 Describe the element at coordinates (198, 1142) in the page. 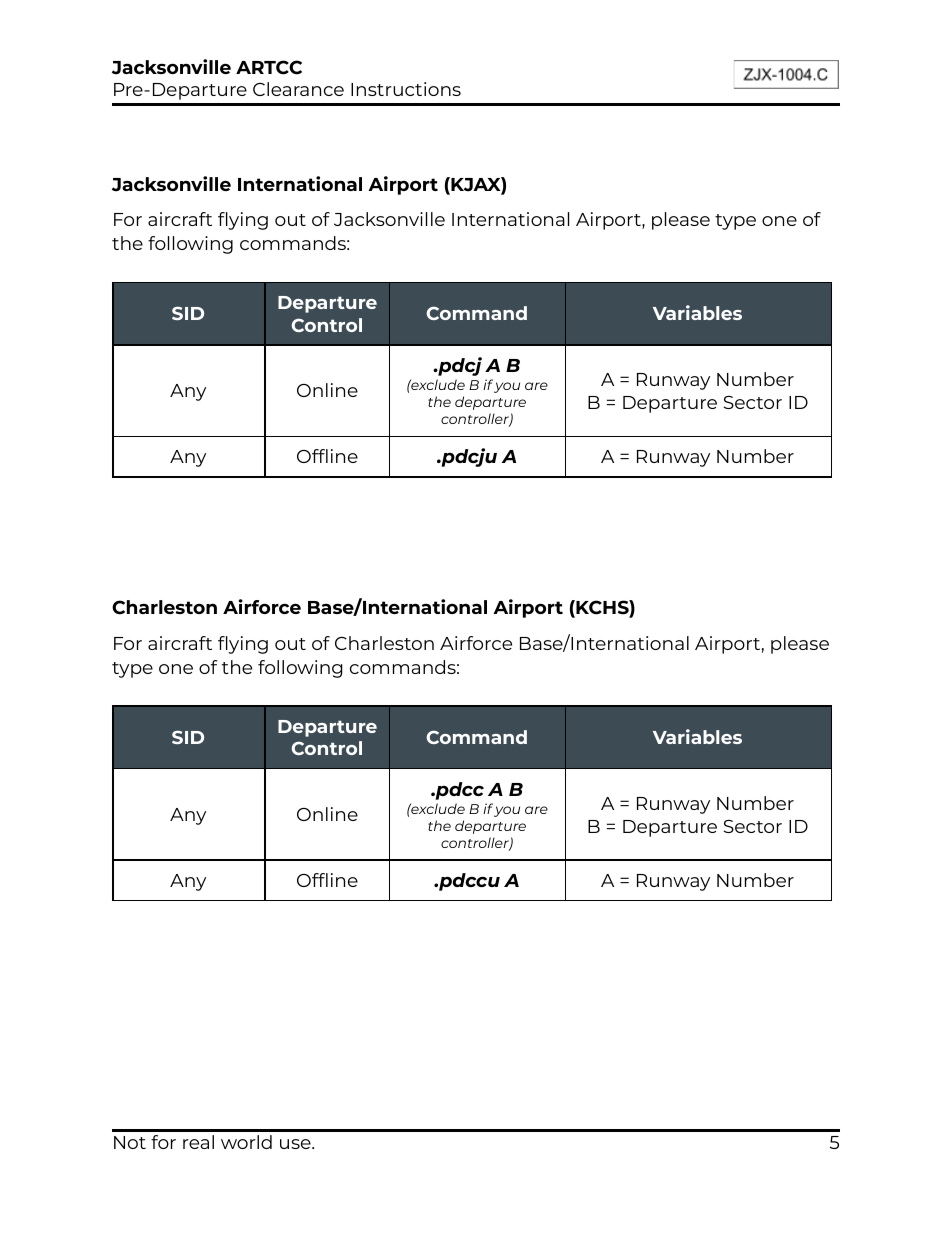

I see `real` at that location.
